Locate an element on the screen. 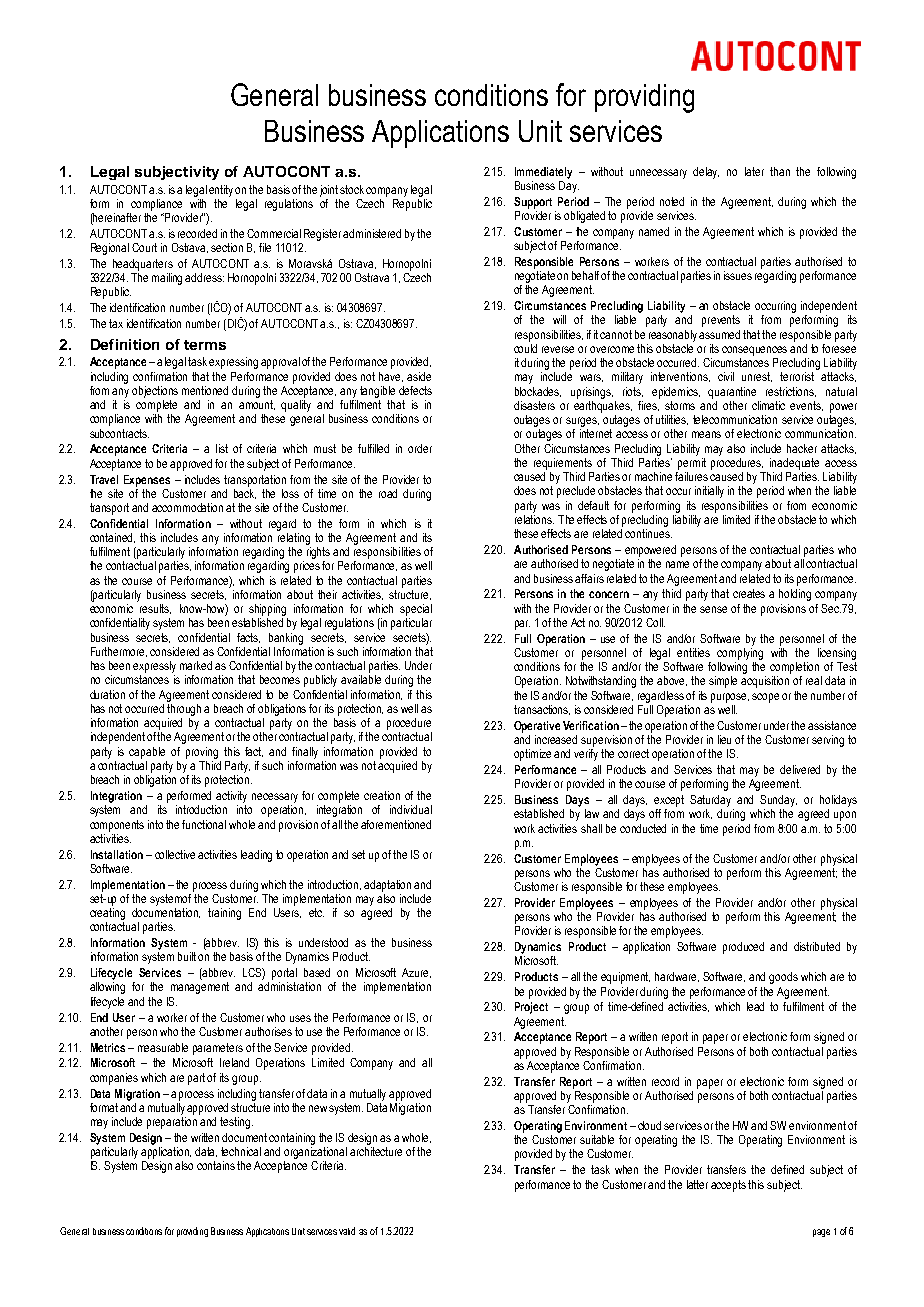 Image resolution: width=924 pixels, height=1307 pixels. inadequate is located at coordinates (794, 464).
